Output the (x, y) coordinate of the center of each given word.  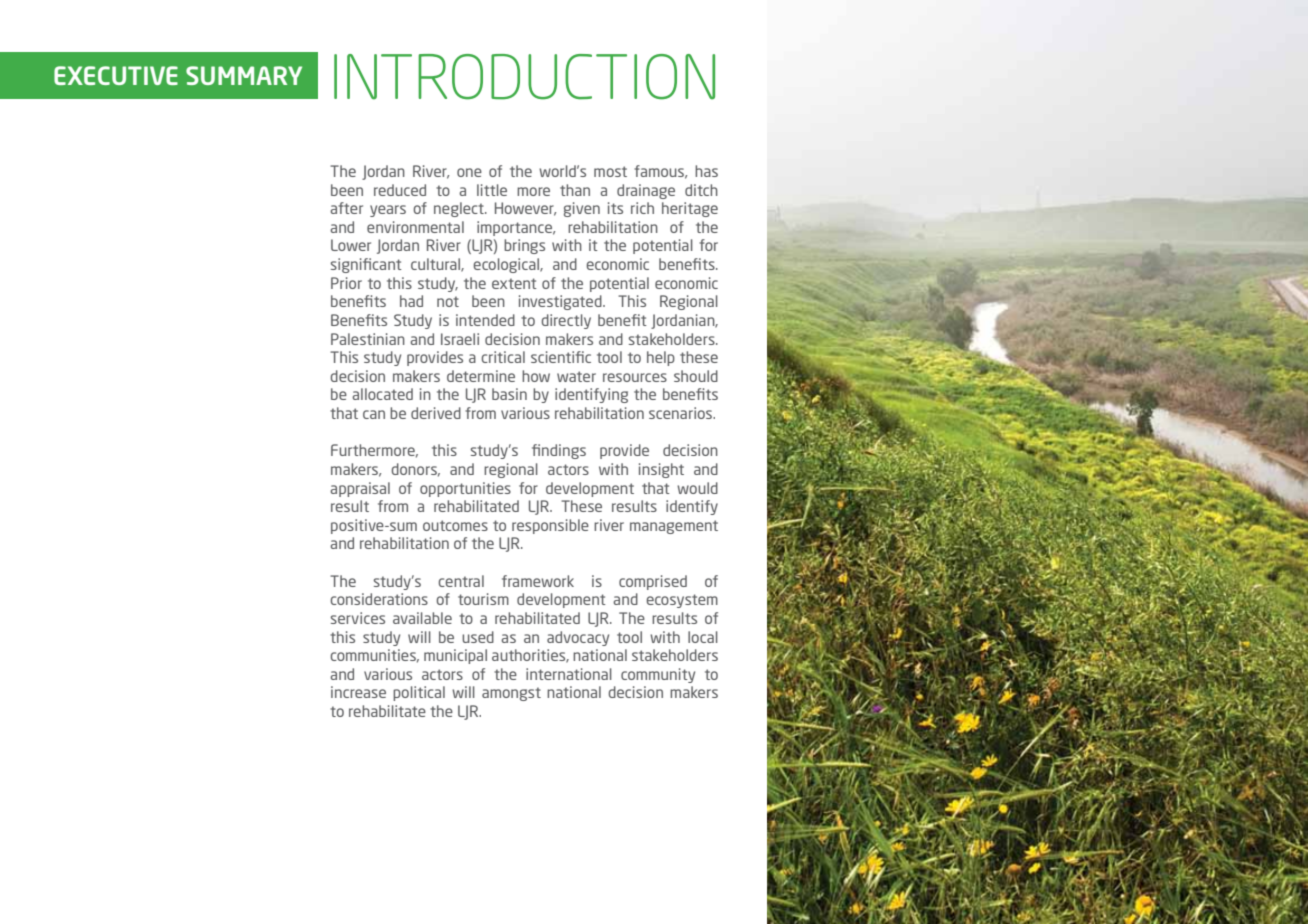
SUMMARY (244, 75)
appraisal (360, 489)
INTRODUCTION (524, 77)
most (610, 171)
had (411, 301)
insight (661, 470)
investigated (561, 302)
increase (358, 692)
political (419, 693)
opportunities (465, 489)
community (658, 675)
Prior (346, 283)
